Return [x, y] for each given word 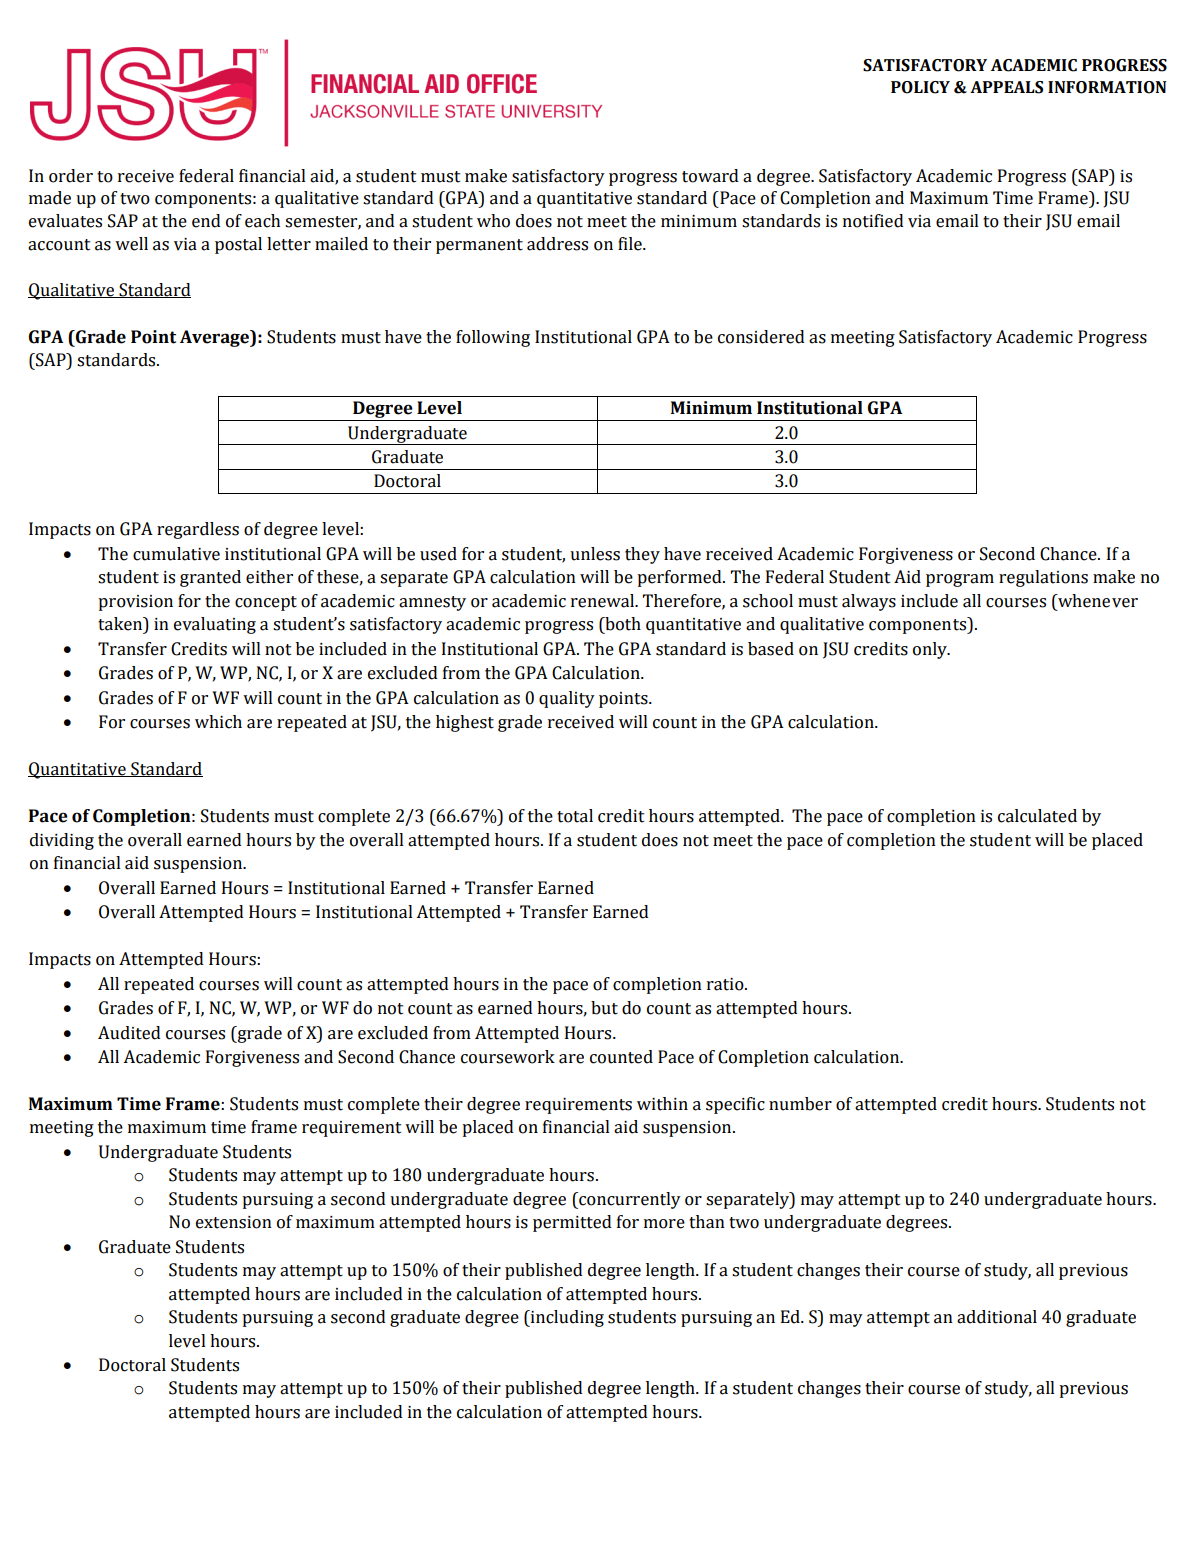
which [218, 722]
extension [234, 1222]
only [931, 650]
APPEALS [1006, 87]
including [566, 1318]
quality [567, 699]
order [71, 176]
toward [710, 176]
